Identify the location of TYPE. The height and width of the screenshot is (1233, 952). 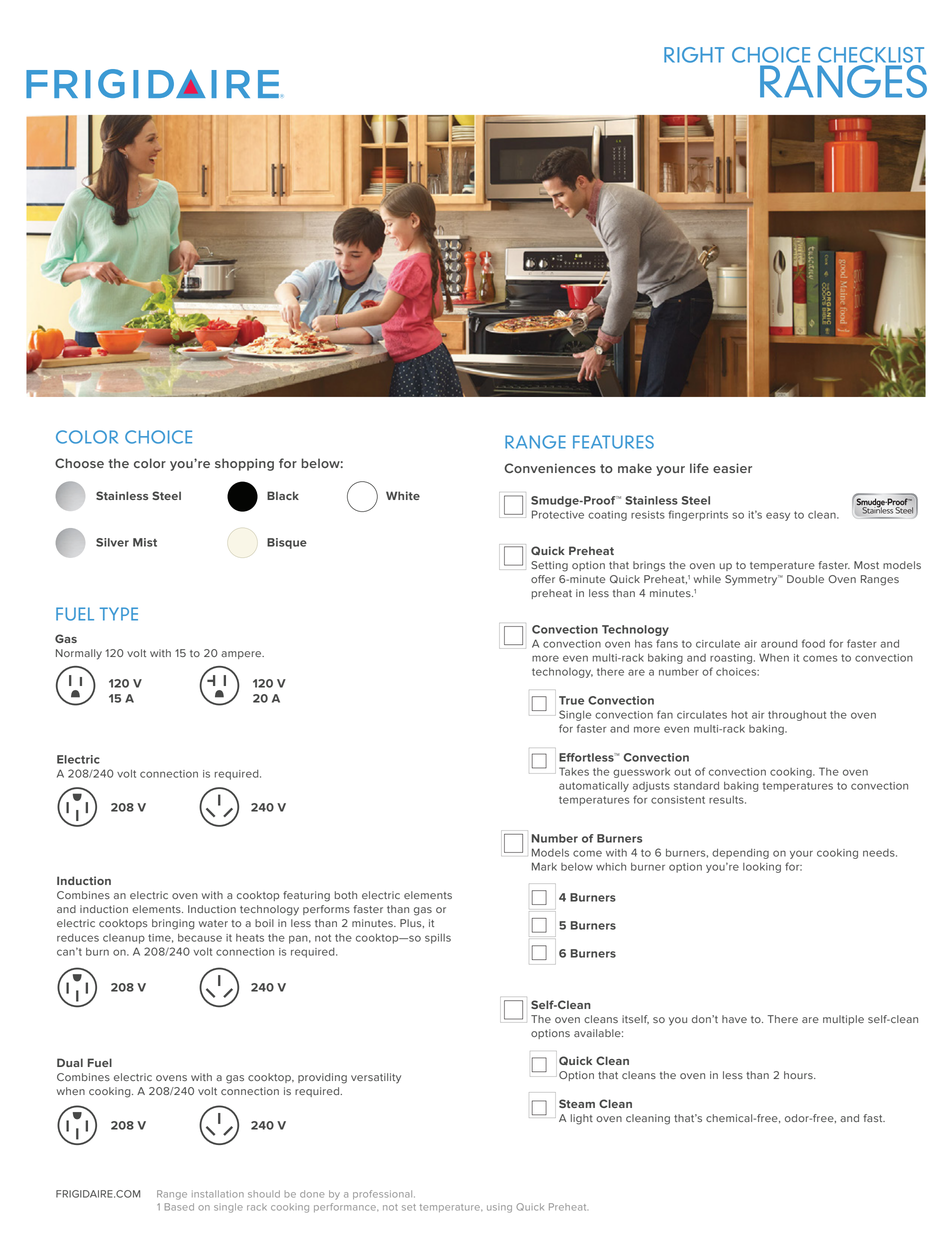
(119, 614).
